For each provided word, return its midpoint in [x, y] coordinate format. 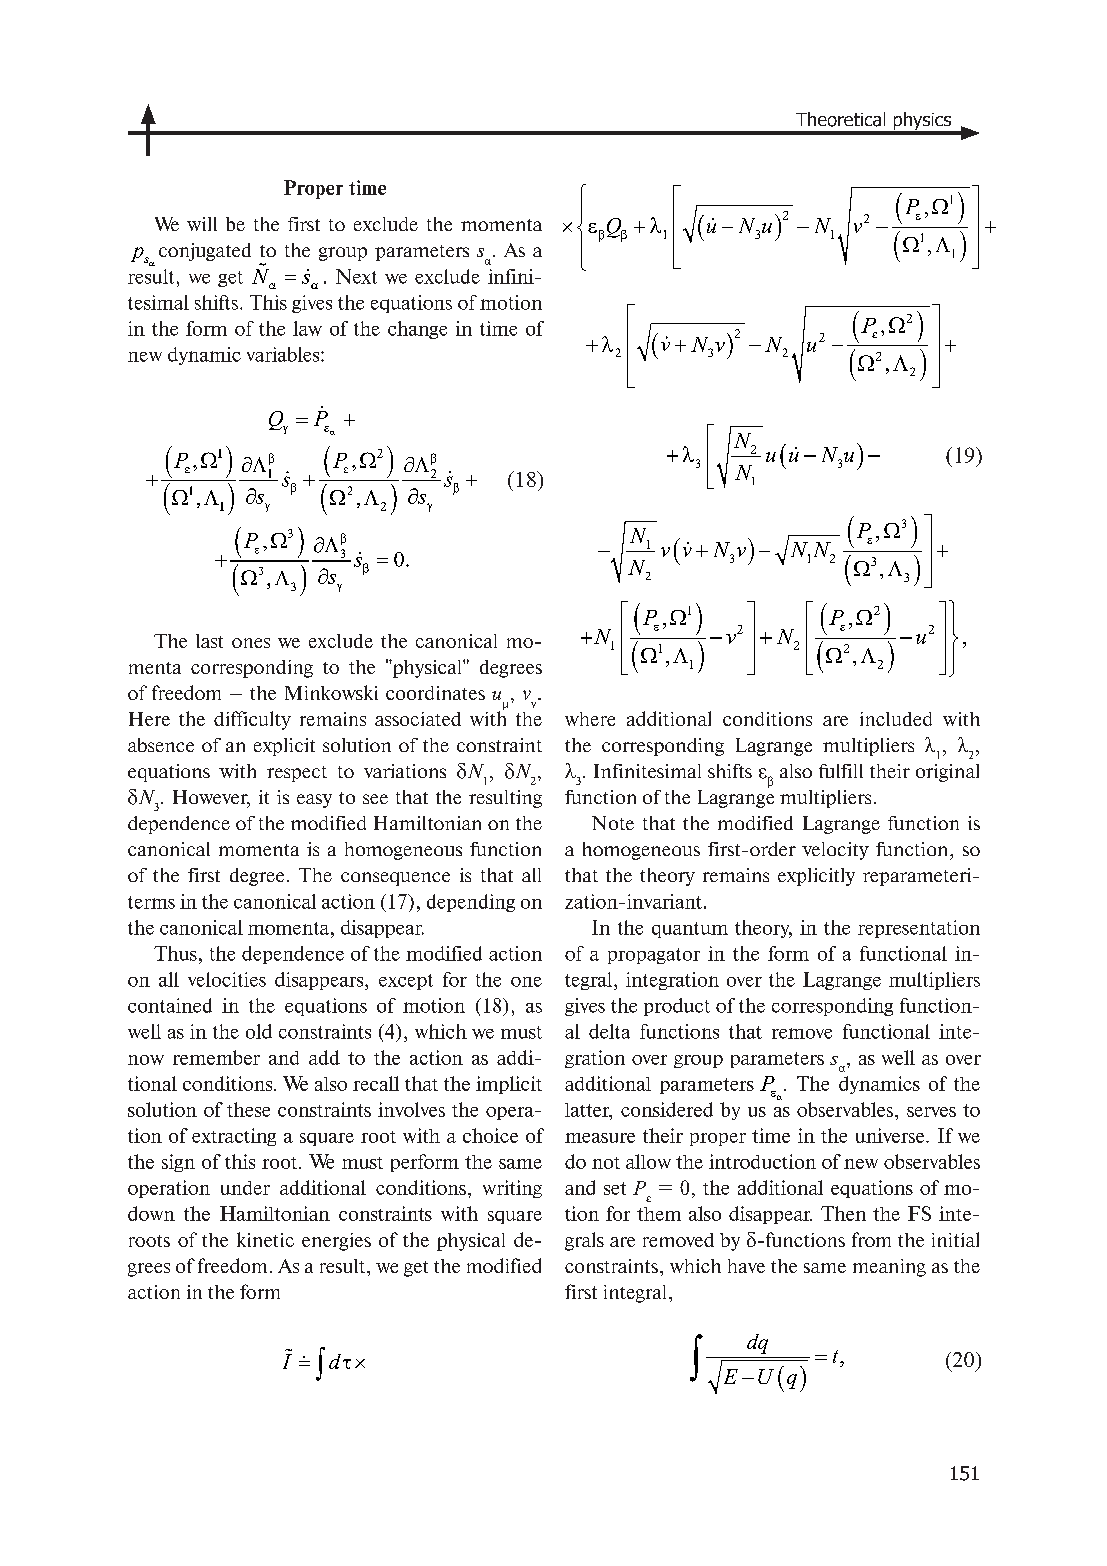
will [202, 224]
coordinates [435, 693]
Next [356, 276]
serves [931, 1112]
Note [613, 823]
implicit [509, 1085]
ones [251, 643]
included [896, 719]
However [211, 798]
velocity [835, 851]
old [259, 1031]
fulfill [841, 771]
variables [284, 354]
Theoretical [840, 119]
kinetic [265, 1239]
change [417, 330]
